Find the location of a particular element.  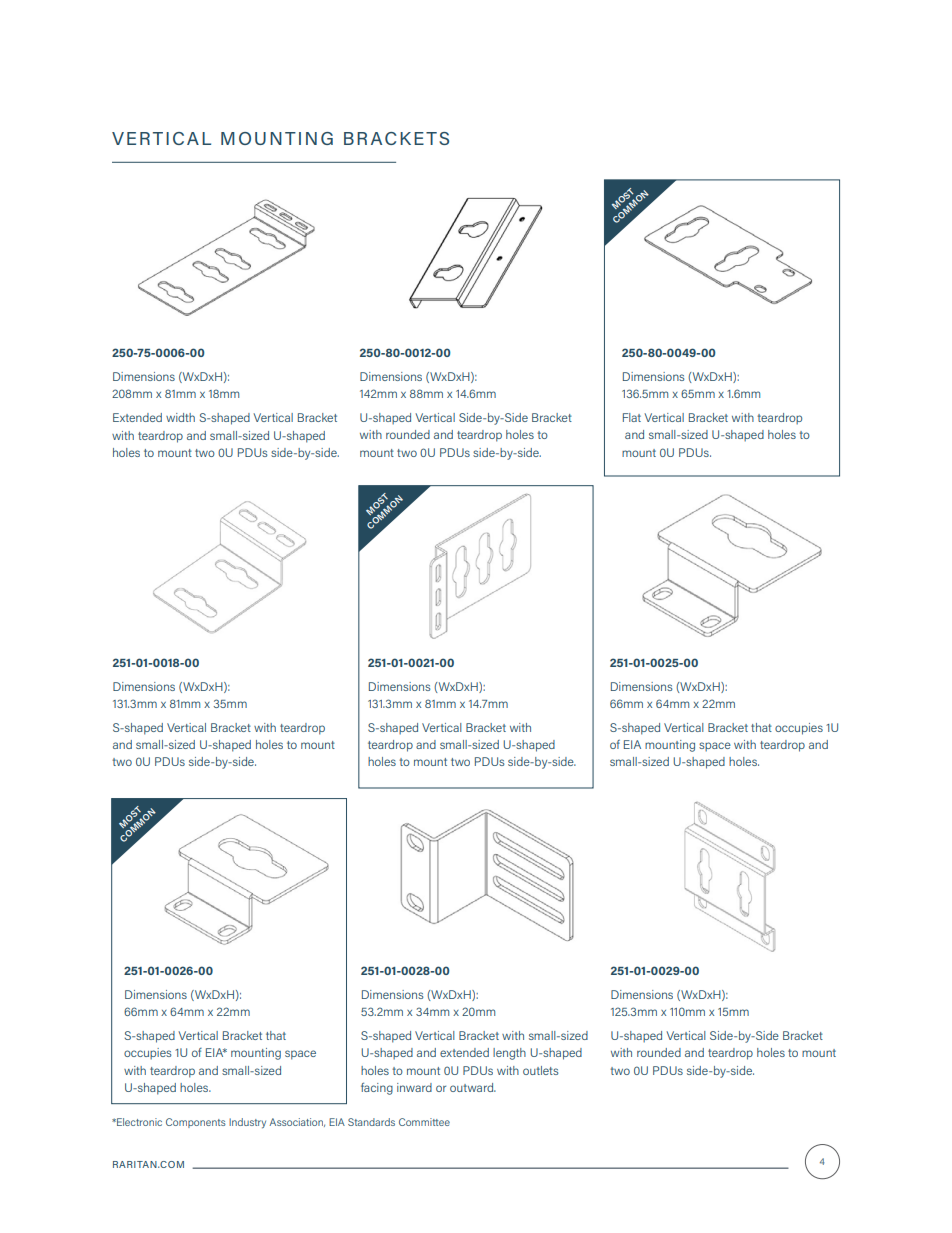

facing is located at coordinates (377, 1088).
